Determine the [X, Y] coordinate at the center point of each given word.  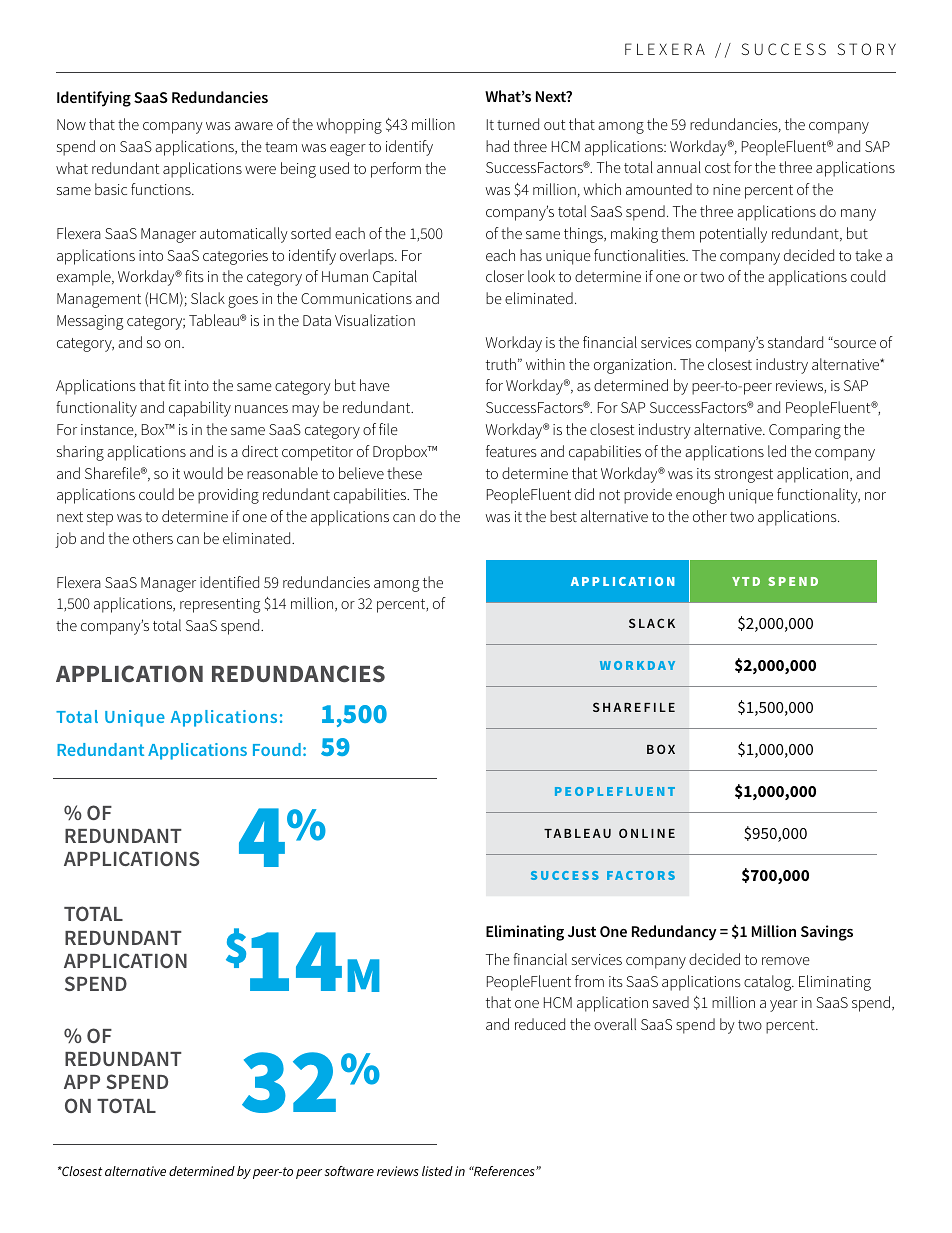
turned [518, 124]
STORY [866, 49]
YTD [746, 581]
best [563, 516]
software [349, 1171]
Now [71, 124]
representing [220, 605]
